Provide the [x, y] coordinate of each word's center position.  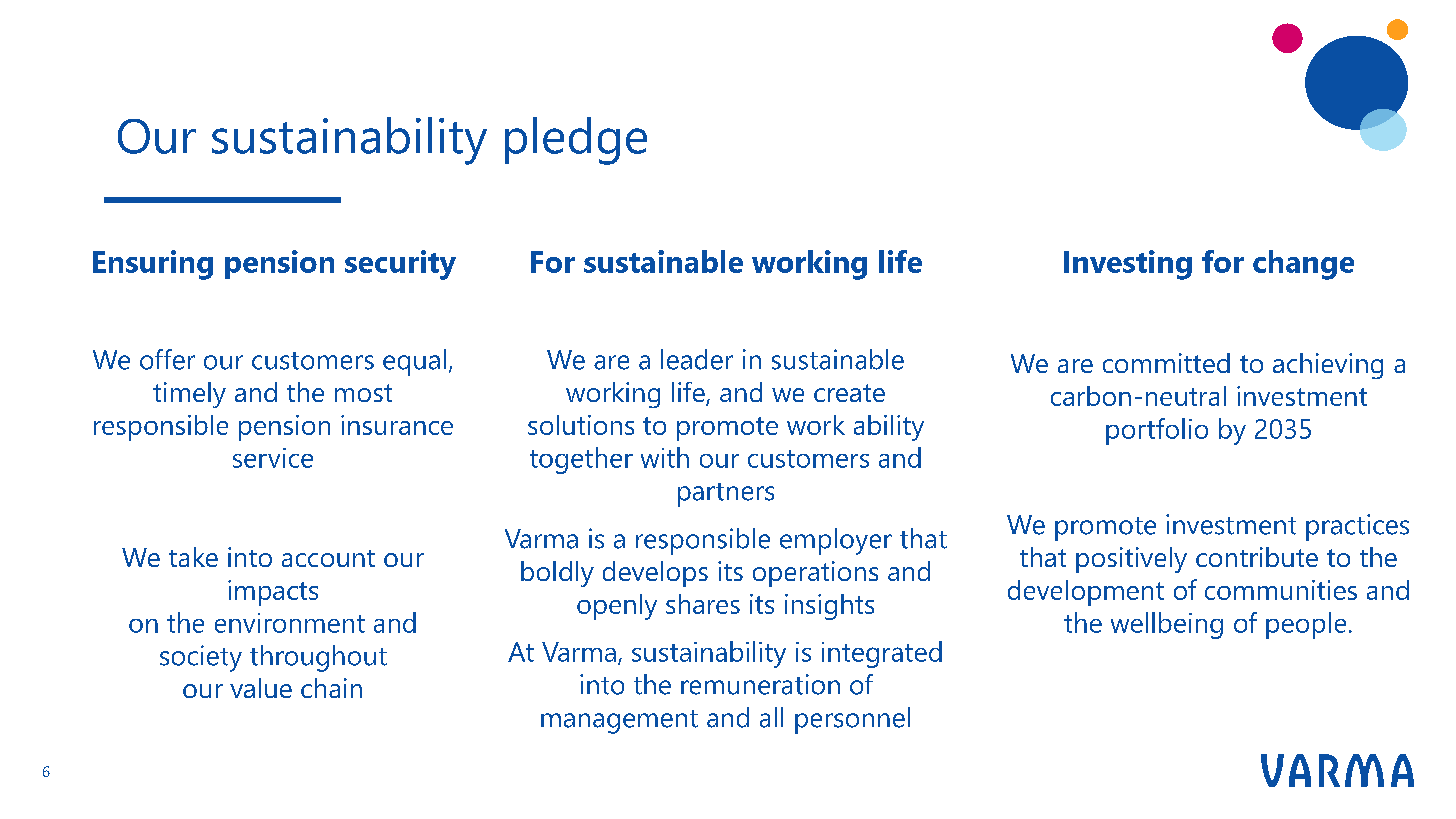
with [665, 457]
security [400, 265]
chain [331, 688]
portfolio [1157, 431]
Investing [1128, 265]
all [771, 717]
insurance [397, 425]
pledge [576, 141]
